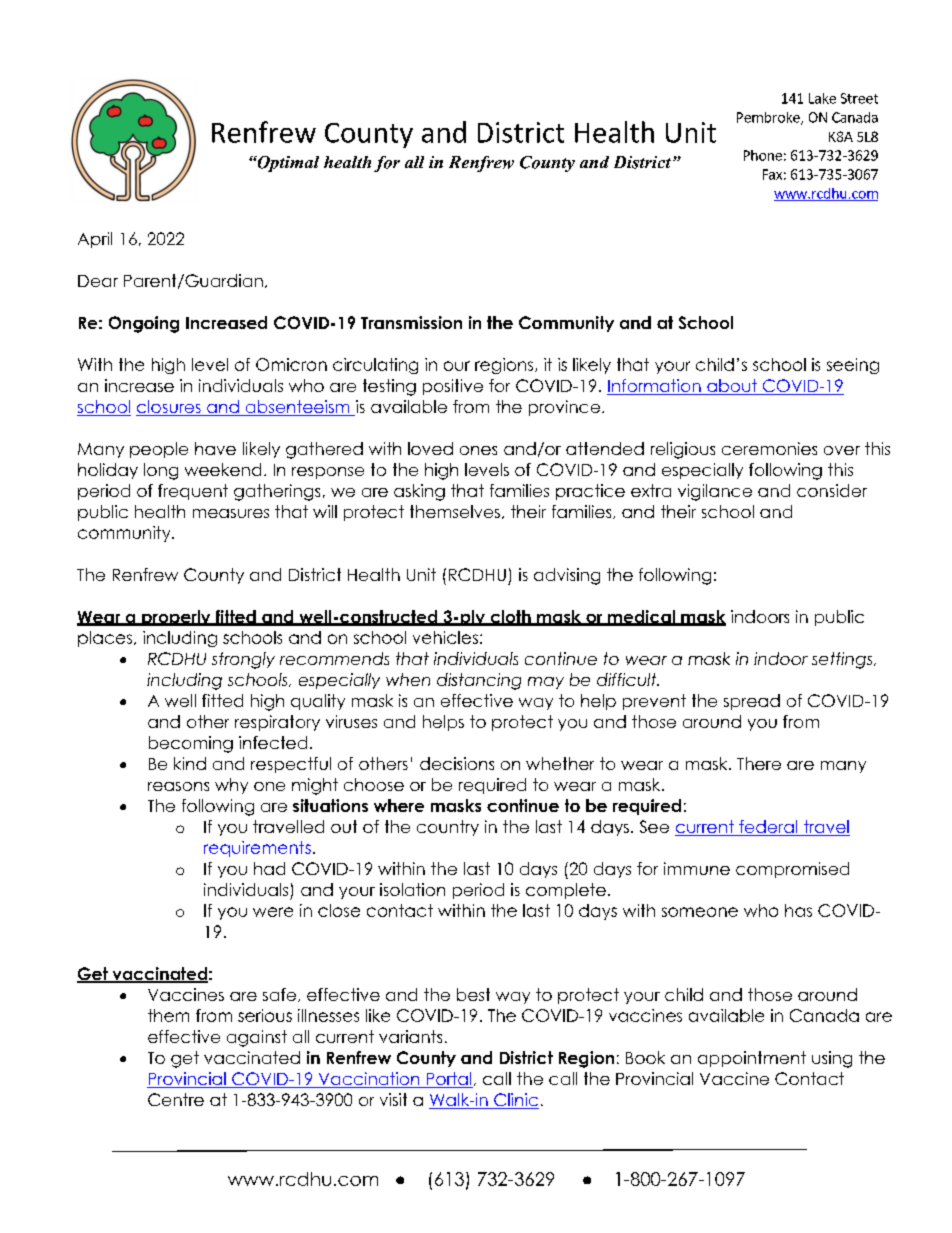  Describe the element at coordinates (95, 240) in the document. I see `April` at that location.
